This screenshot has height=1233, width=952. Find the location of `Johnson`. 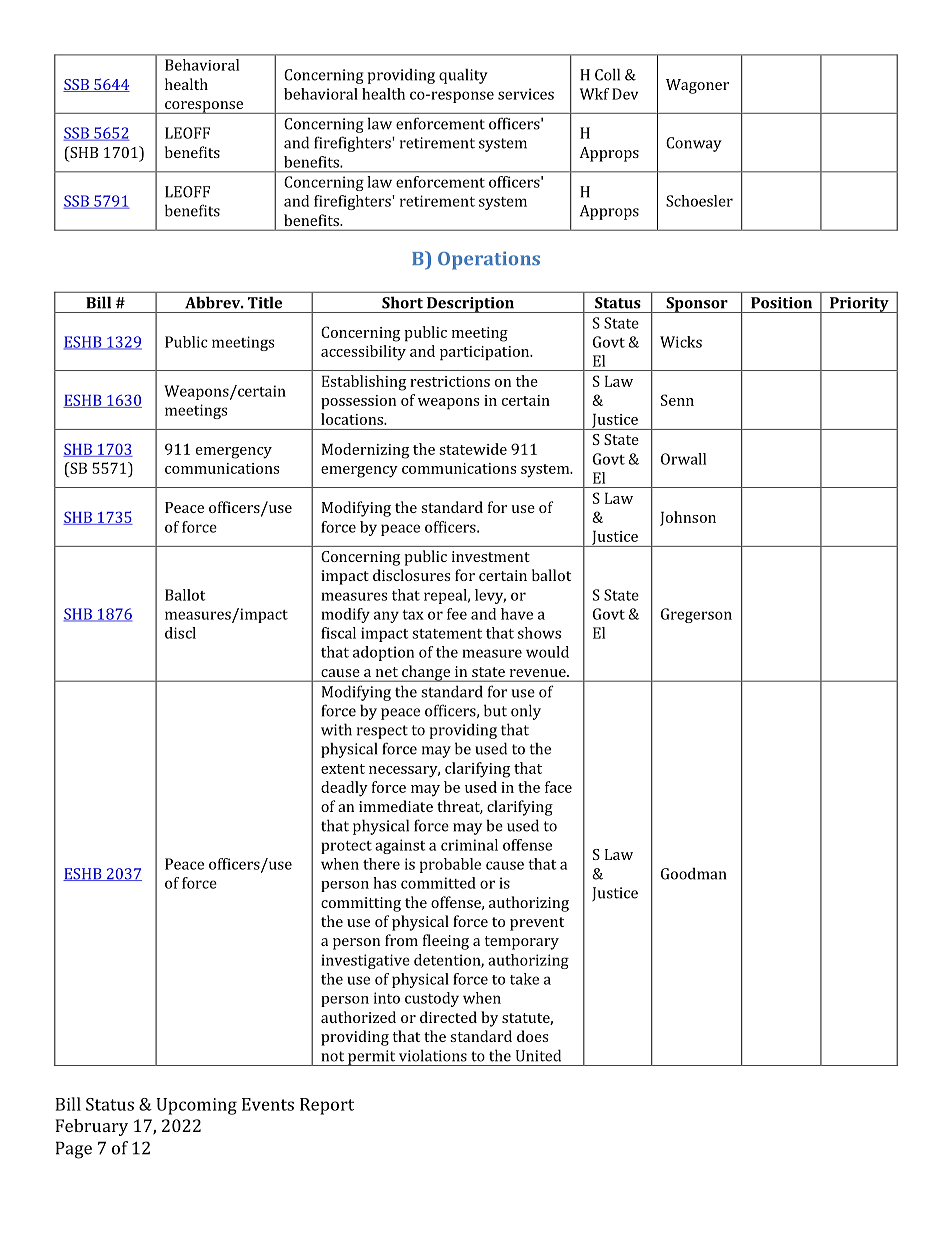

Johnson is located at coordinates (688, 518).
